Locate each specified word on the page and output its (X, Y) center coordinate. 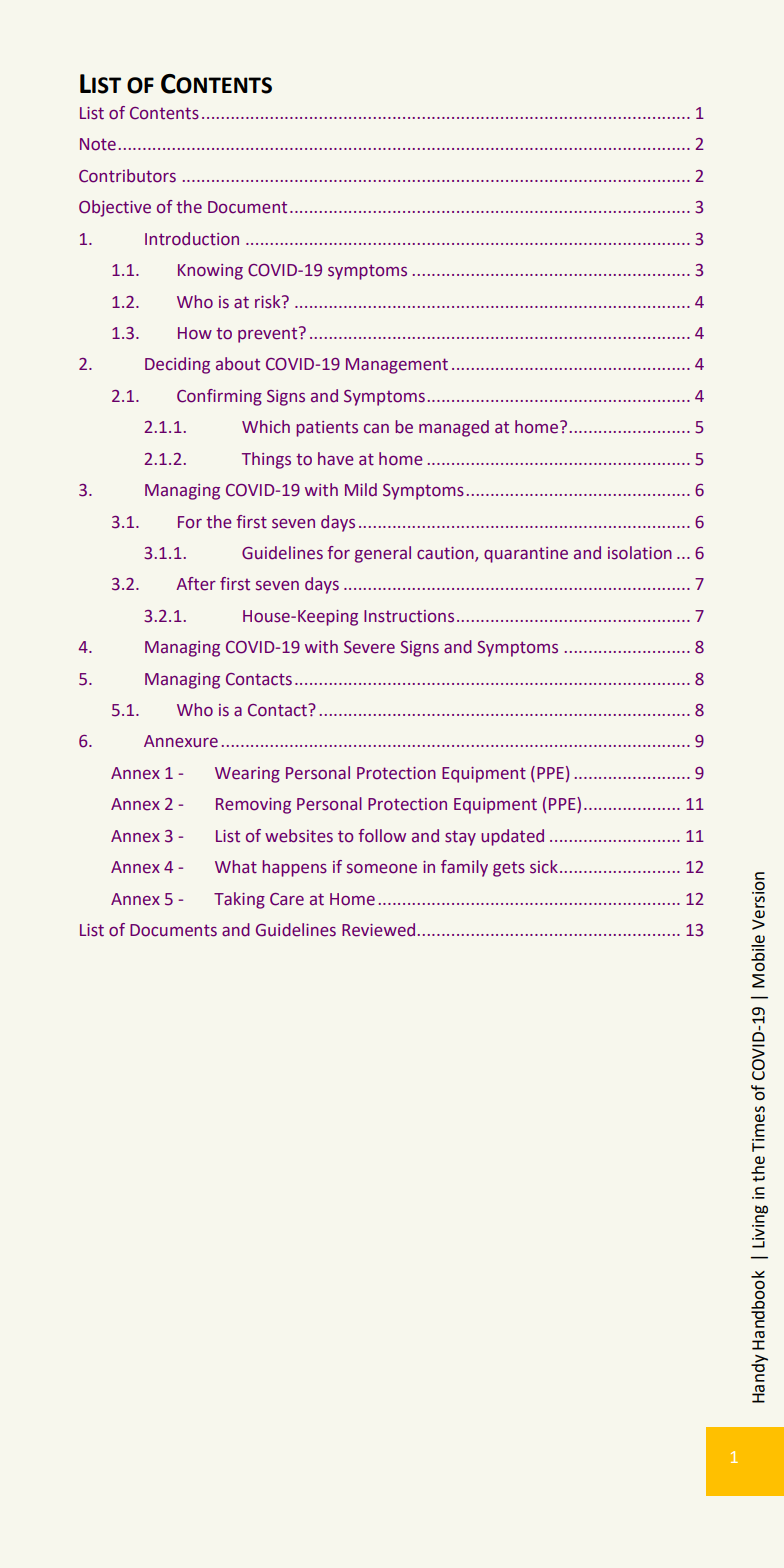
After (196, 584)
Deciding (177, 365)
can (376, 429)
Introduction (192, 239)
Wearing (247, 775)
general (383, 554)
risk (269, 302)
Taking (239, 900)
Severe (369, 647)
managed (454, 428)
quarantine (526, 555)
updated (512, 837)
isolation (640, 553)
